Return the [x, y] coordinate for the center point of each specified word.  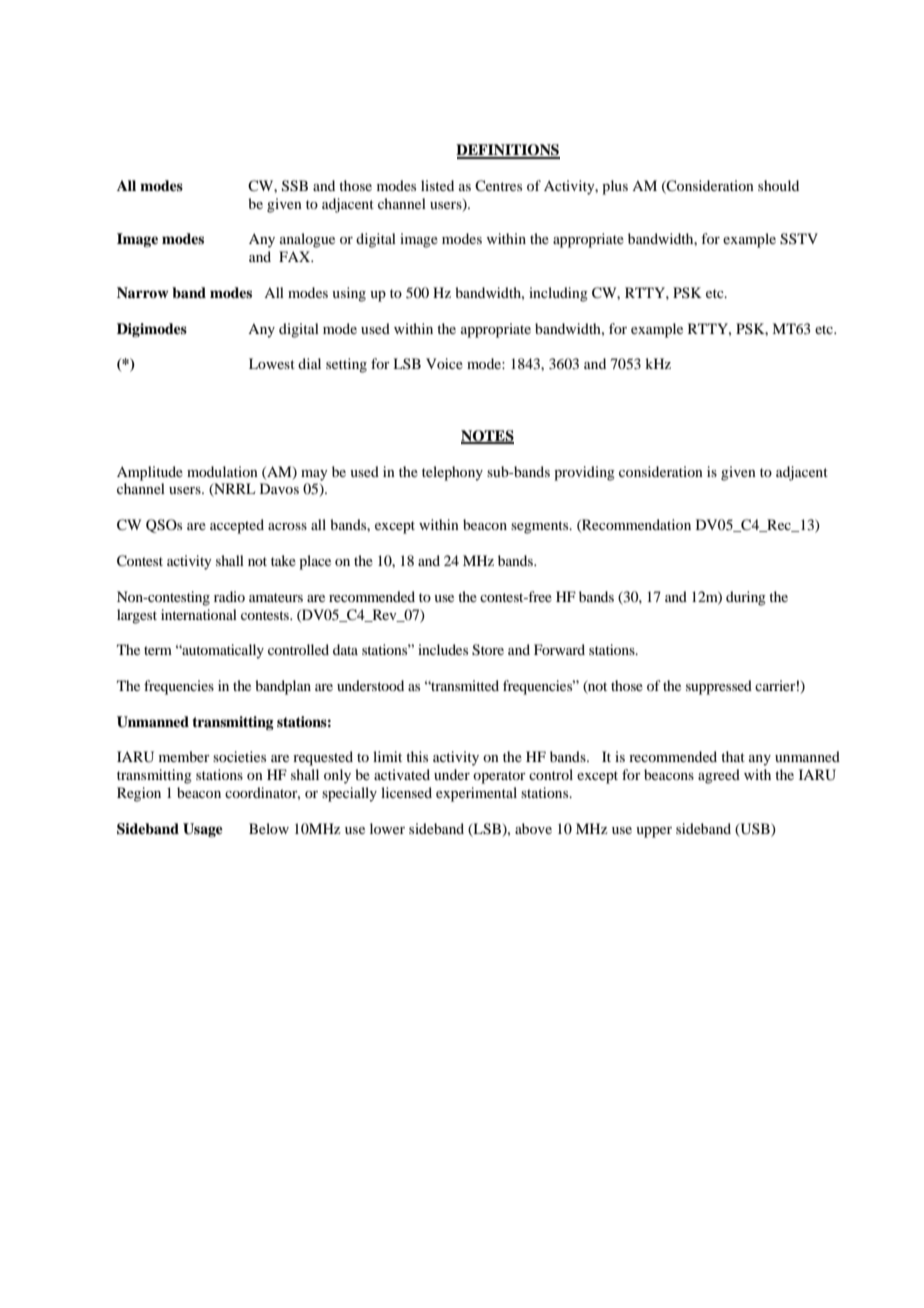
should [778, 185]
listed [437, 185]
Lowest [272, 363]
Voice [444, 363]
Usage [203, 830]
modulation [222, 471]
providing [584, 473]
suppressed [719, 687]
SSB [295, 186]
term [158, 650]
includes [443, 649]
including [558, 294]
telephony [452, 473]
